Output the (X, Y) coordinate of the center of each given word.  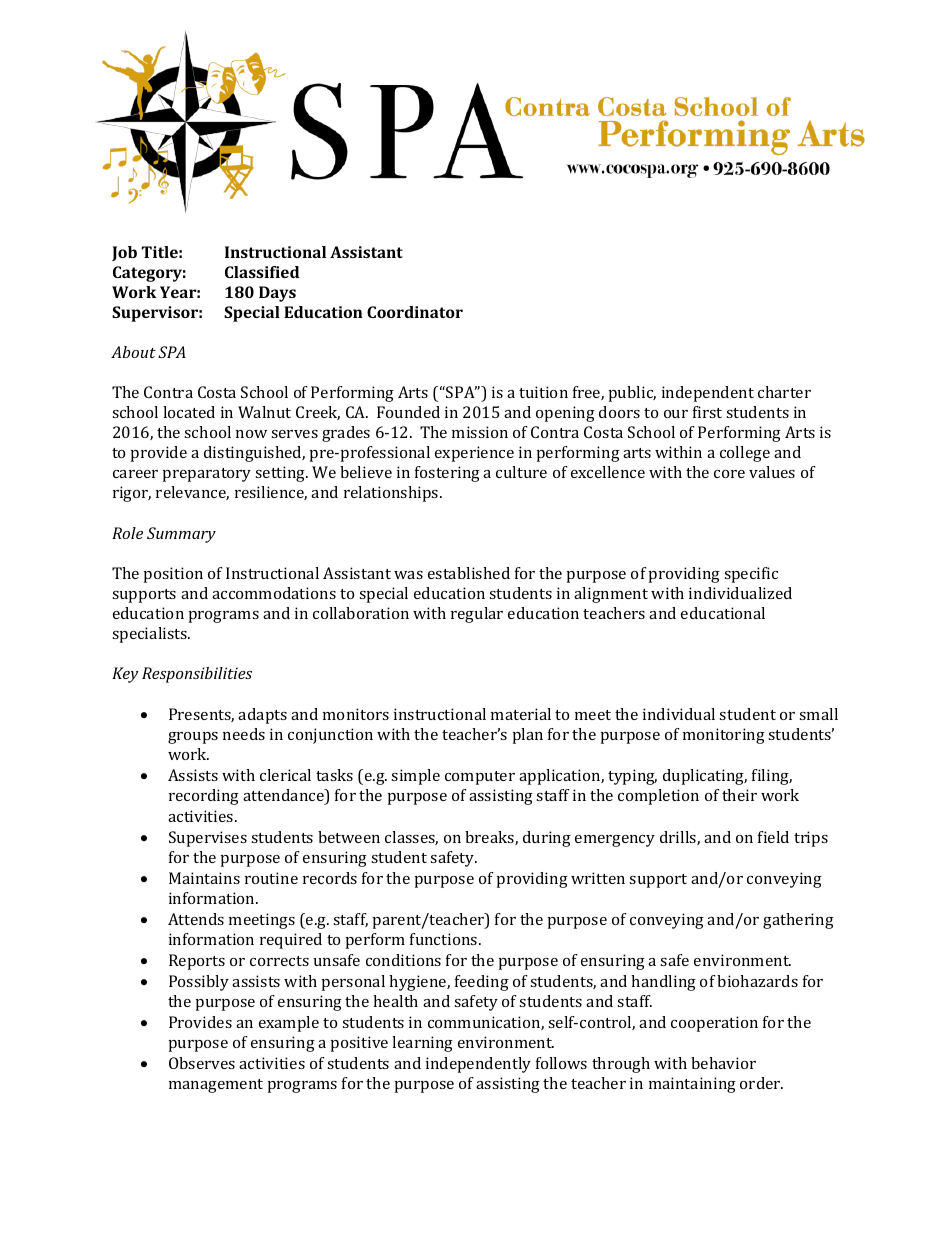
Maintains (204, 878)
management (216, 1086)
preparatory (207, 475)
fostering (447, 474)
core (729, 474)
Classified (262, 272)
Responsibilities (197, 675)
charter (784, 392)
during (547, 839)
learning (422, 1044)
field (773, 837)
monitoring (724, 736)
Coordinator (415, 312)
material (521, 714)
